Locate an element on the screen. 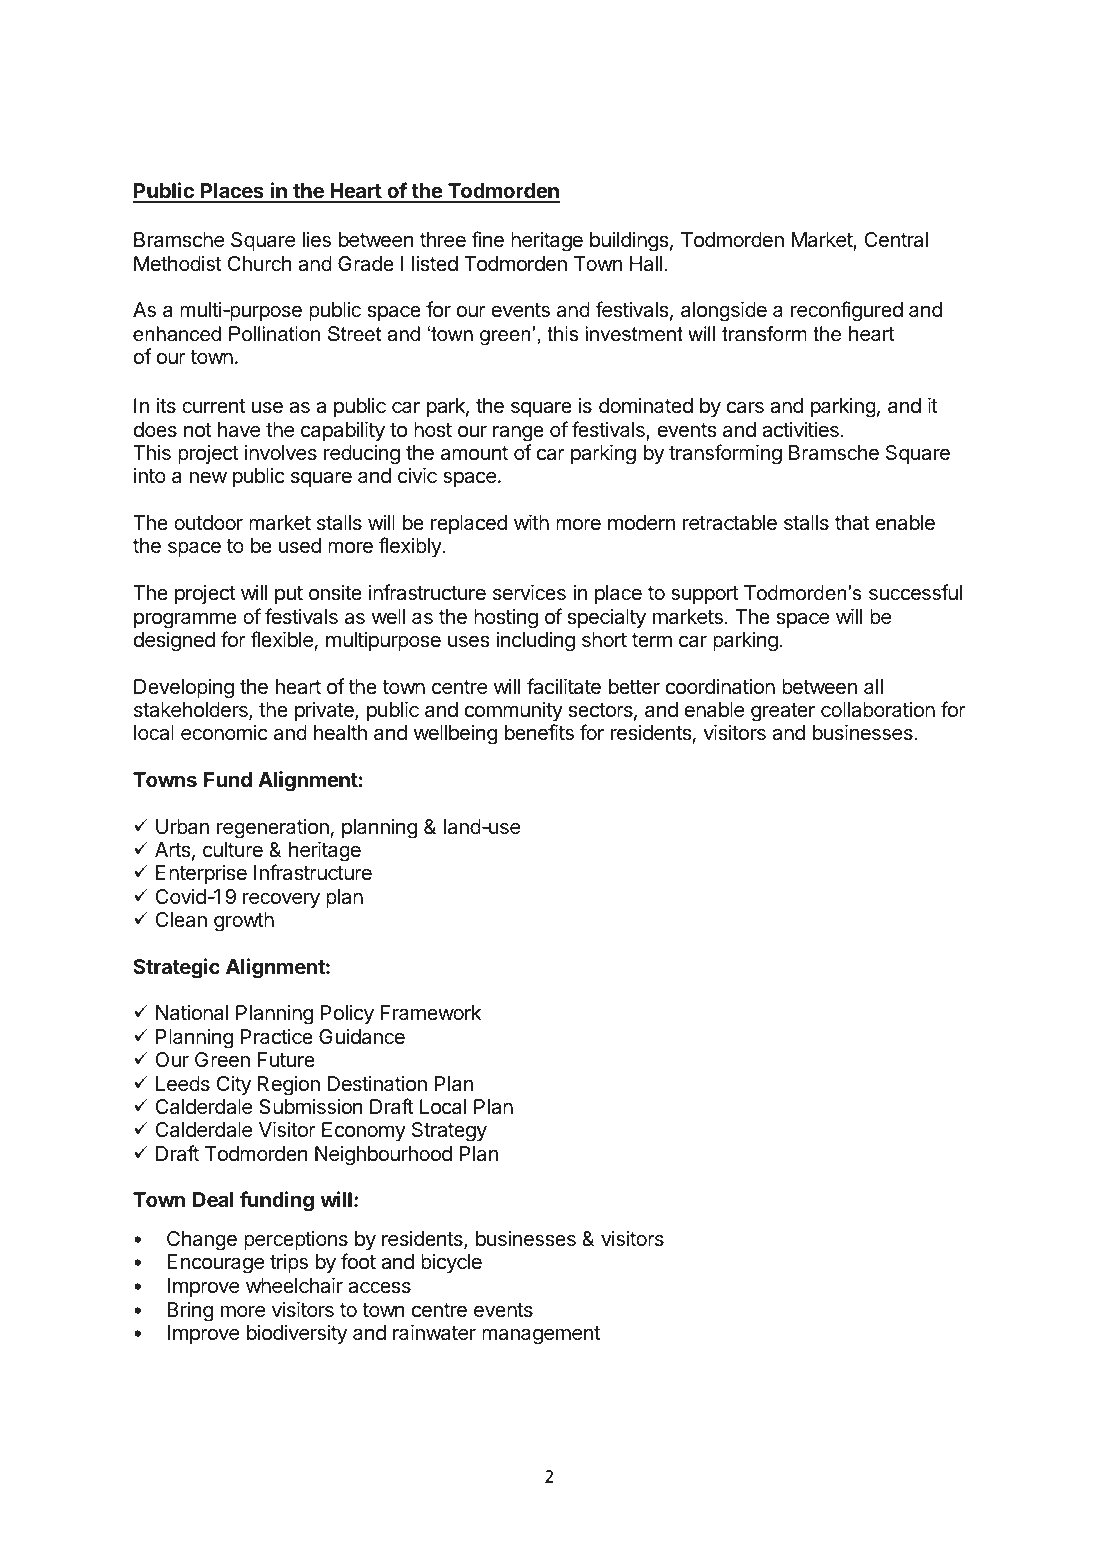  fine is located at coordinates (487, 239).
